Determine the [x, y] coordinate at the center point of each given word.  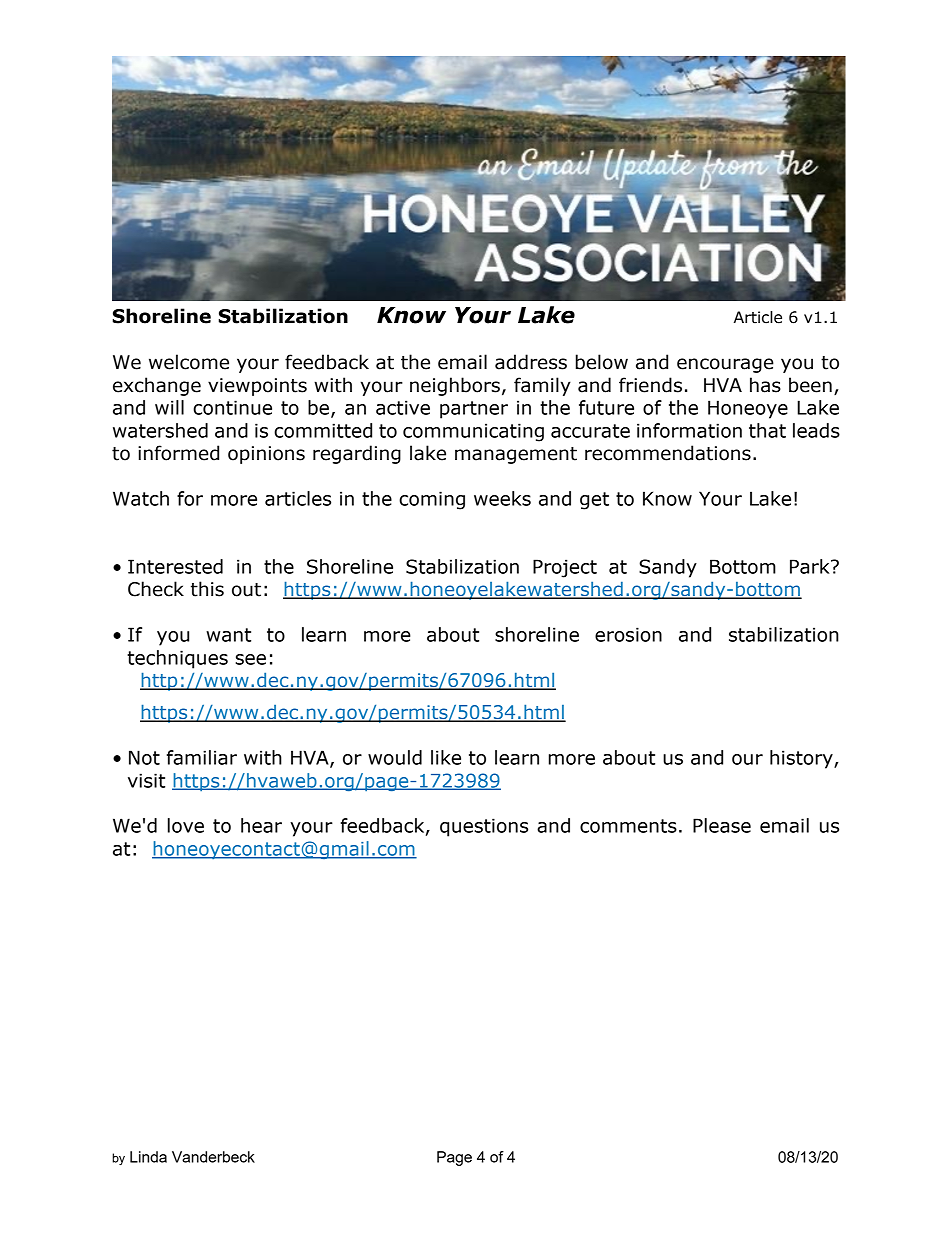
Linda [148, 1157]
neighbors [455, 386]
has [765, 385]
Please [722, 825]
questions [484, 827]
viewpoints [257, 387]
